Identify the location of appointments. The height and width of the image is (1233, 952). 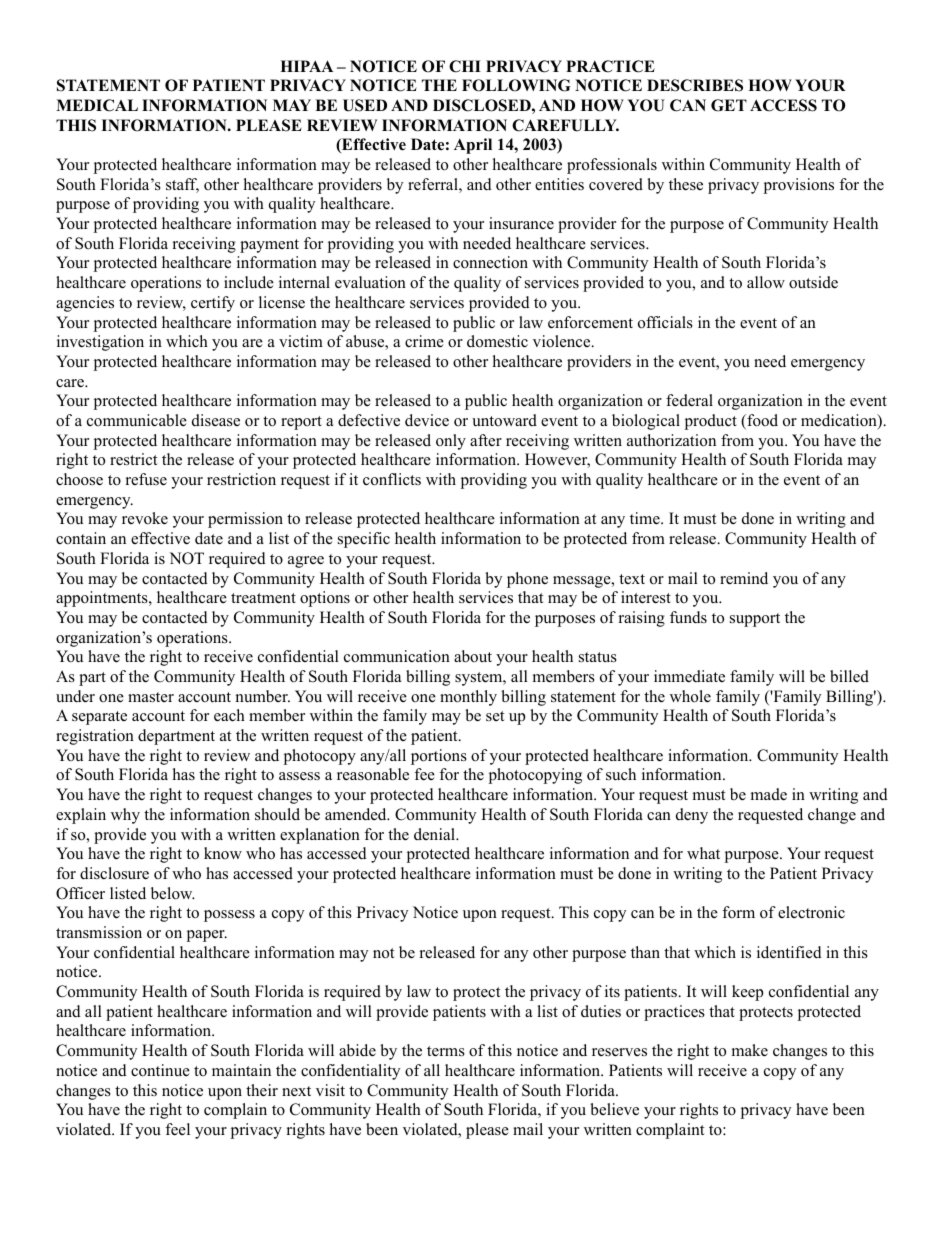
(103, 599).
